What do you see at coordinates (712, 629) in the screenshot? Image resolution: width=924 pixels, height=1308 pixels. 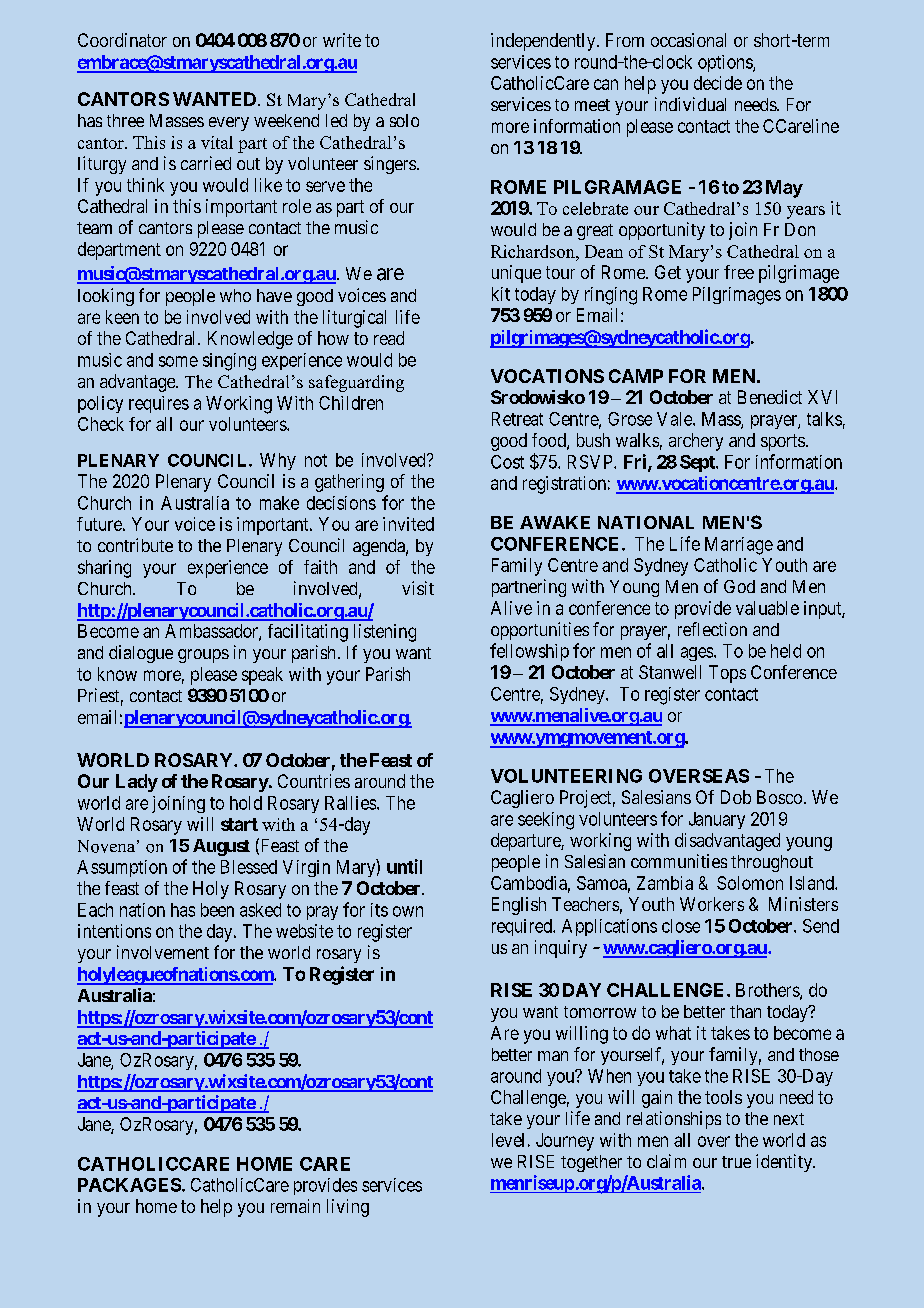 I see `reflection` at bounding box center [712, 629].
